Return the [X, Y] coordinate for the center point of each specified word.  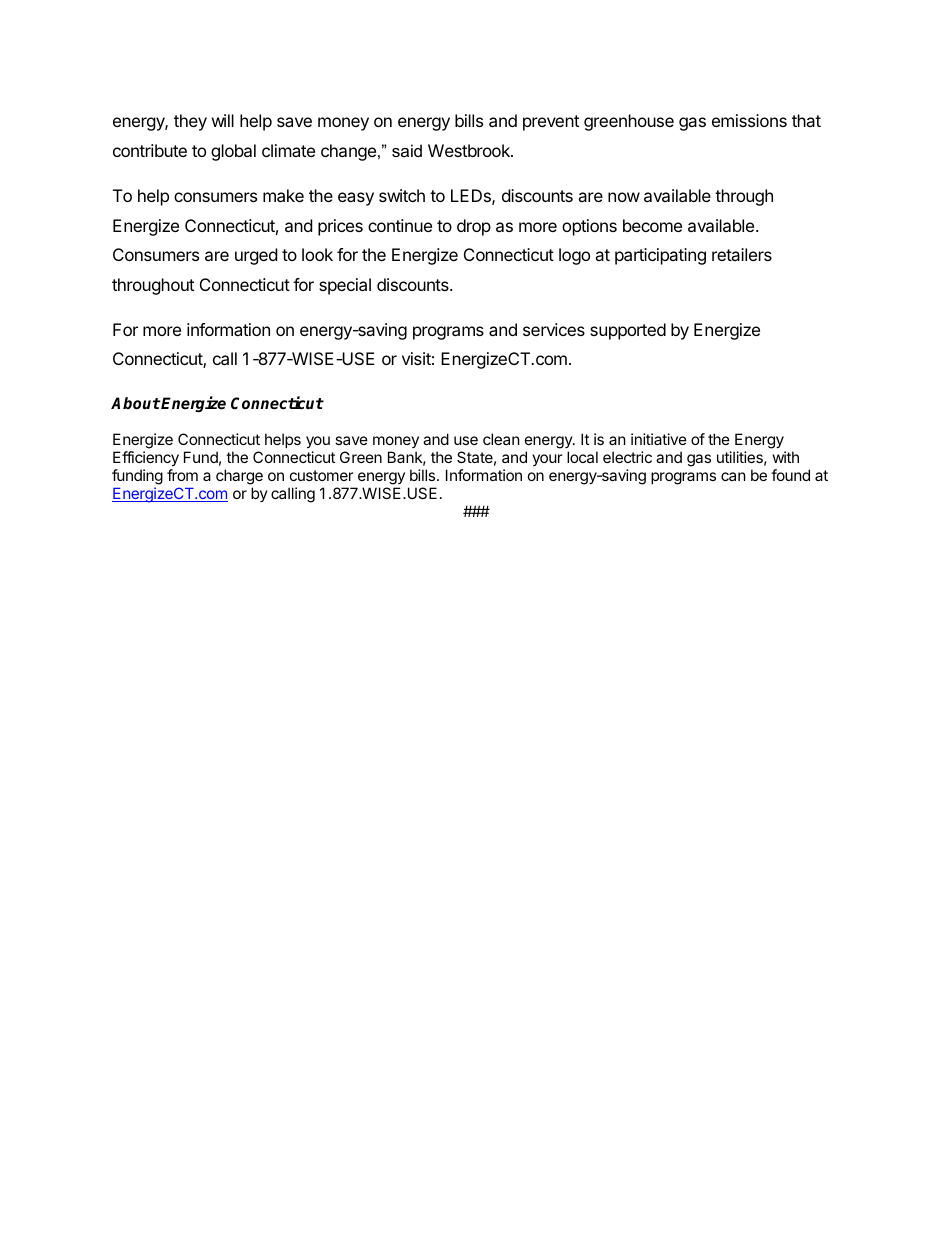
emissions [749, 120]
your [547, 460]
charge [239, 477]
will [223, 120]
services [554, 329]
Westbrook [470, 150]
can [733, 476]
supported [628, 331]
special [345, 286]
